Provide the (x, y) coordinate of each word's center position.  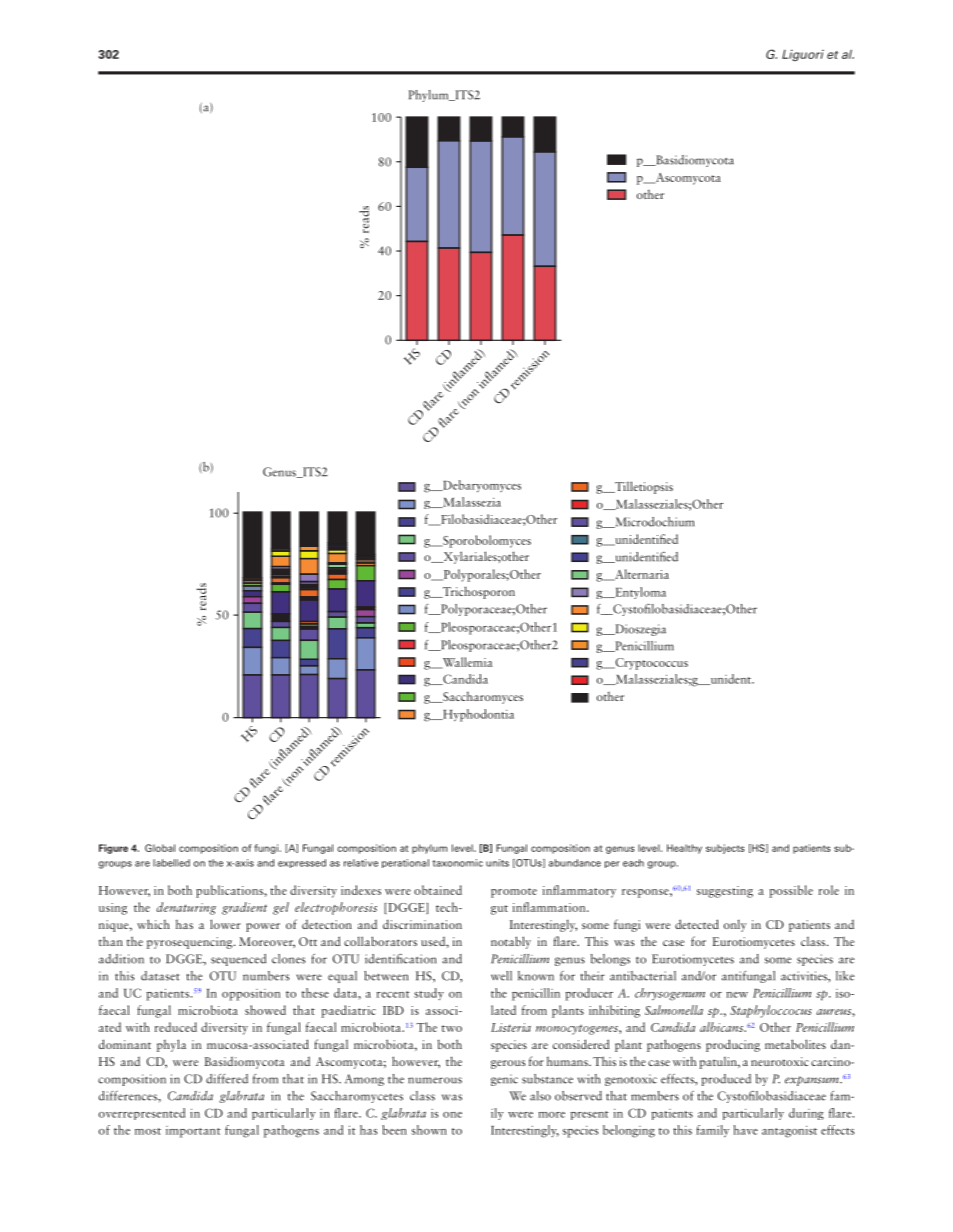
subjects (725, 849)
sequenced (238, 960)
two (452, 1028)
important (193, 1132)
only (735, 925)
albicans (723, 1027)
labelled (171, 863)
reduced (175, 1027)
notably (511, 942)
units (497, 863)
